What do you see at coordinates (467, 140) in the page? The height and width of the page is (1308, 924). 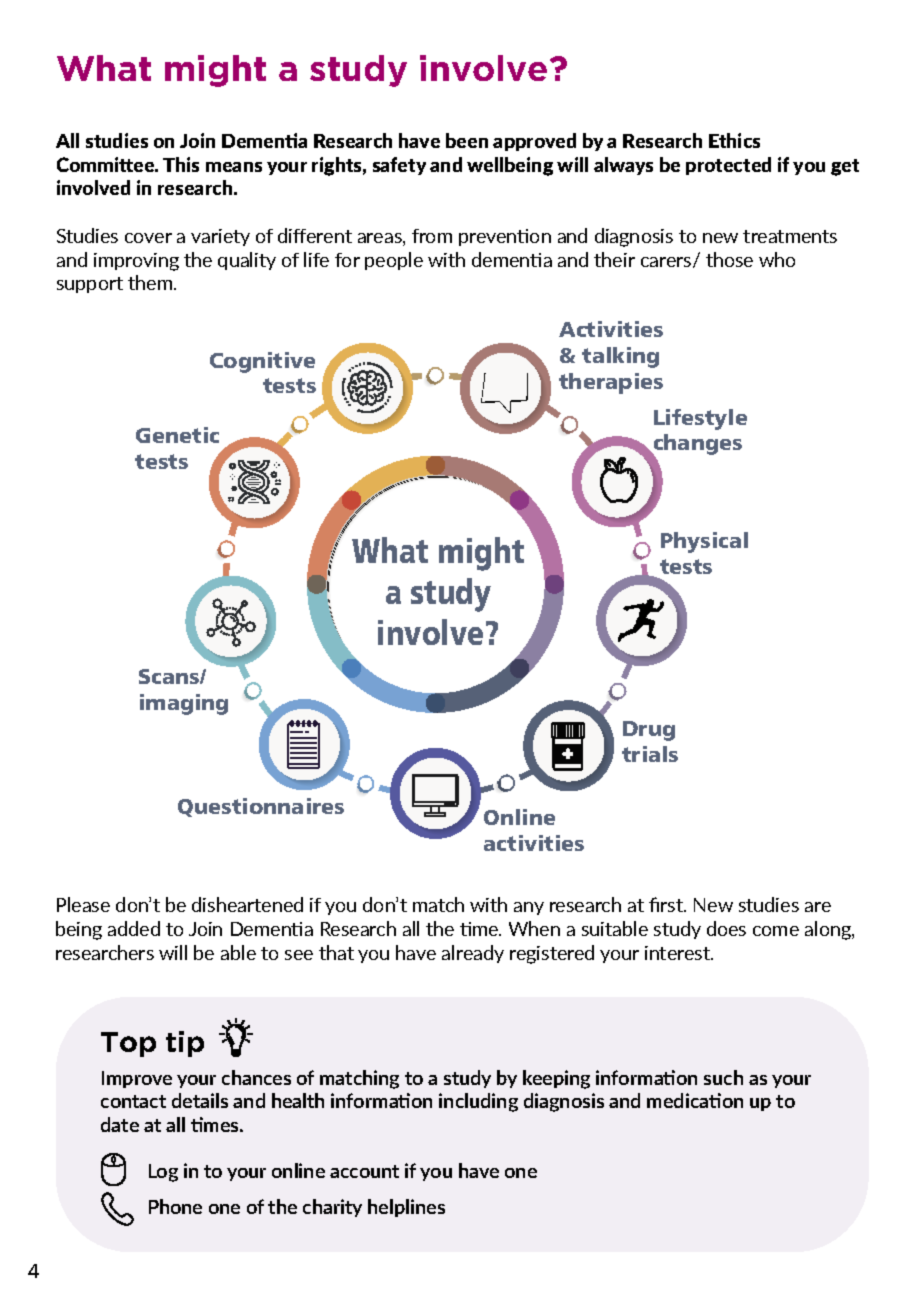 I see `been` at bounding box center [467, 140].
